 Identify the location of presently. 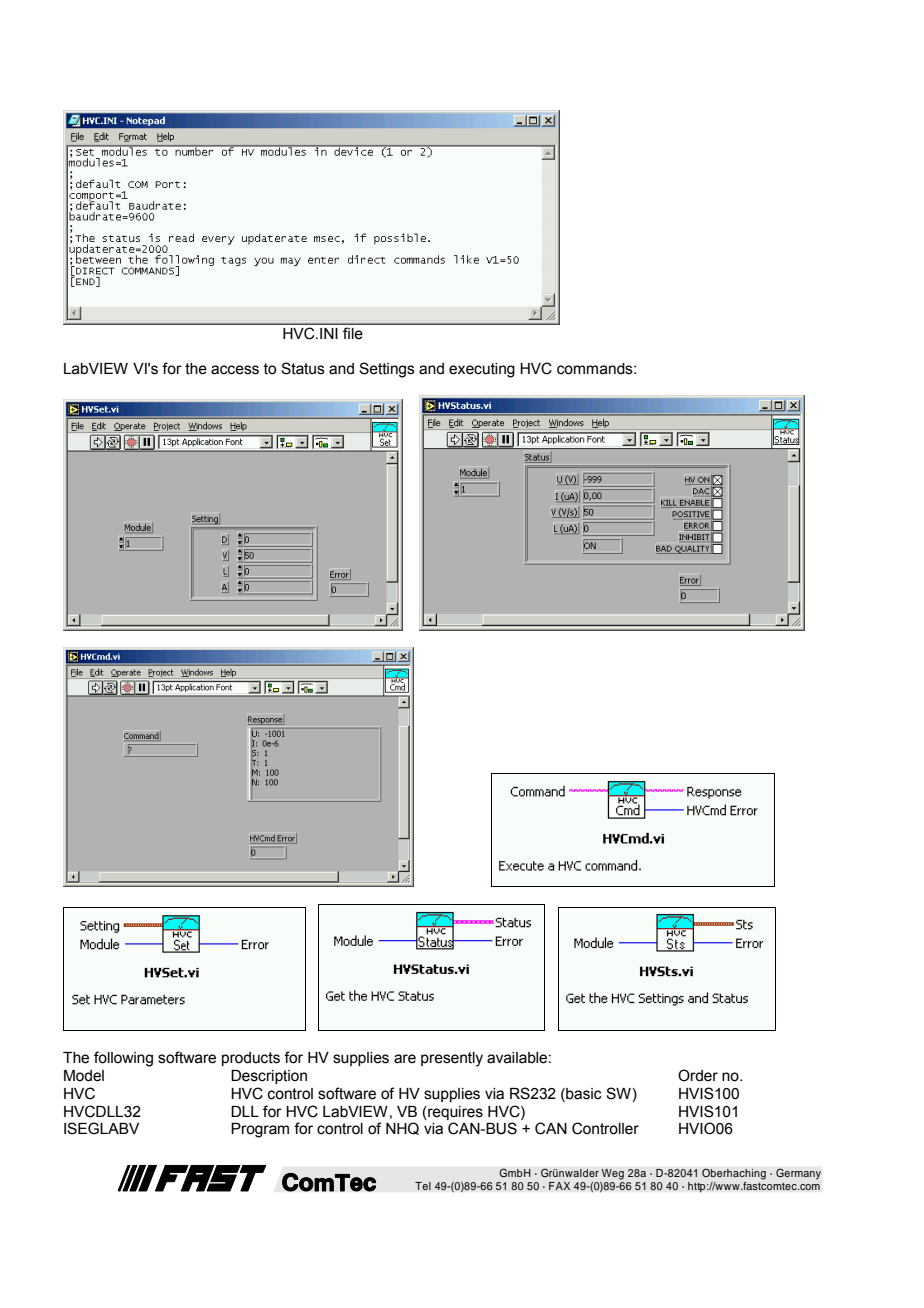
(452, 1059).
